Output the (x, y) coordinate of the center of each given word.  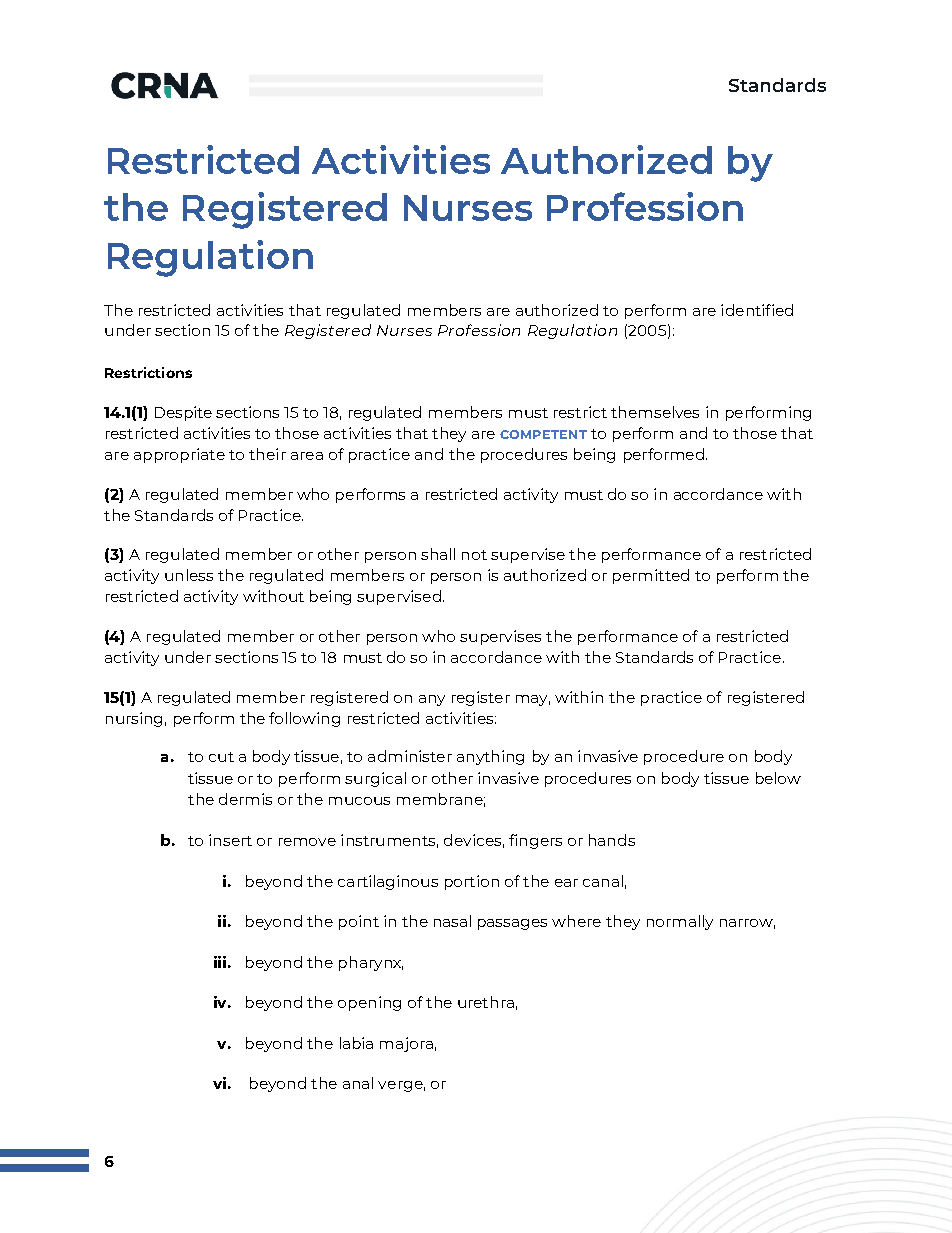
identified (757, 310)
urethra (486, 1002)
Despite (183, 413)
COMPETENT (543, 434)
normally (680, 922)
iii (220, 962)
